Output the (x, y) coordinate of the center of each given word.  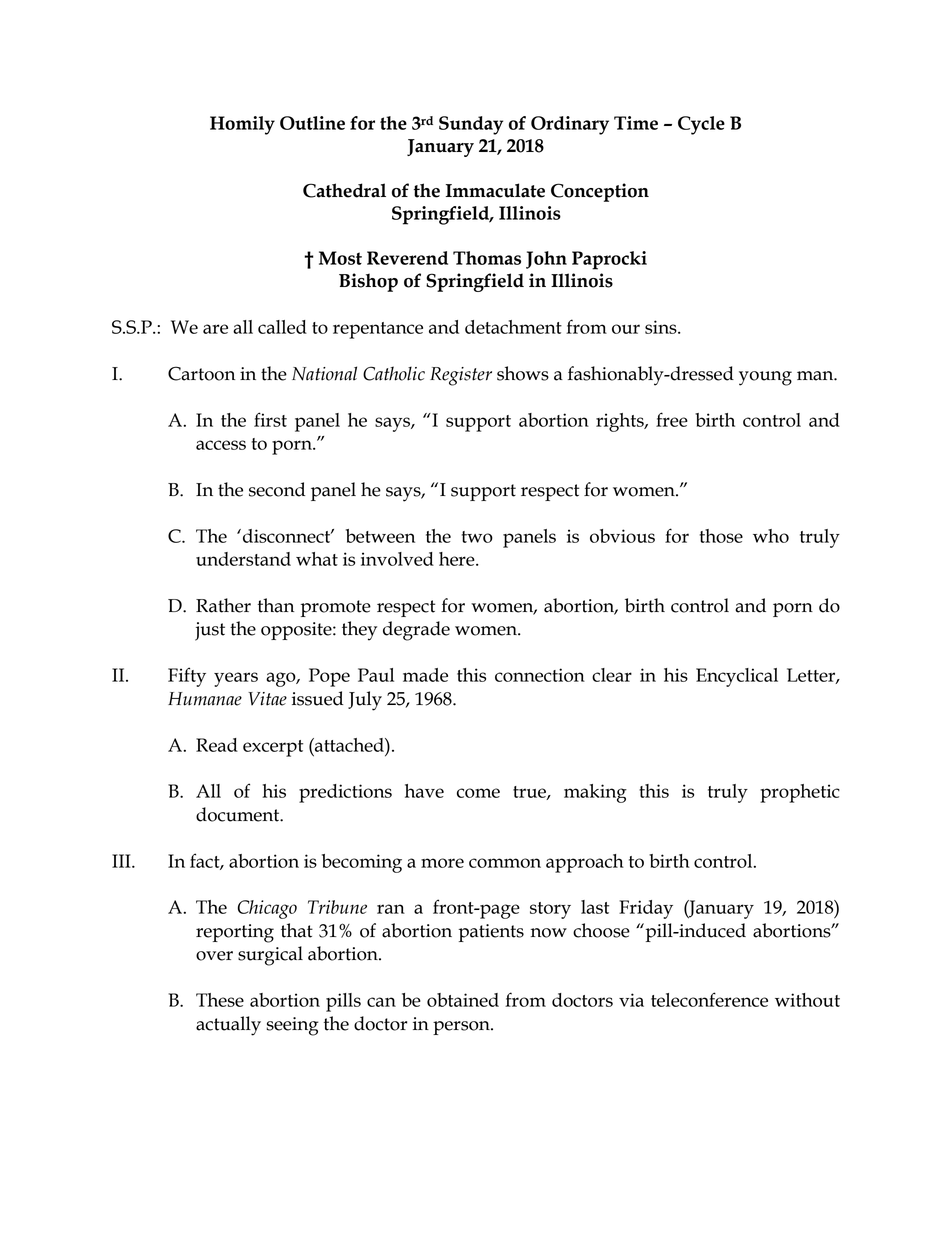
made (425, 675)
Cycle (701, 125)
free (672, 419)
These (220, 1000)
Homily (242, 125)
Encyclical (737, 677)
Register (461, 376)
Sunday (471, 125)
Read (217, 745)
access (221, 445)
